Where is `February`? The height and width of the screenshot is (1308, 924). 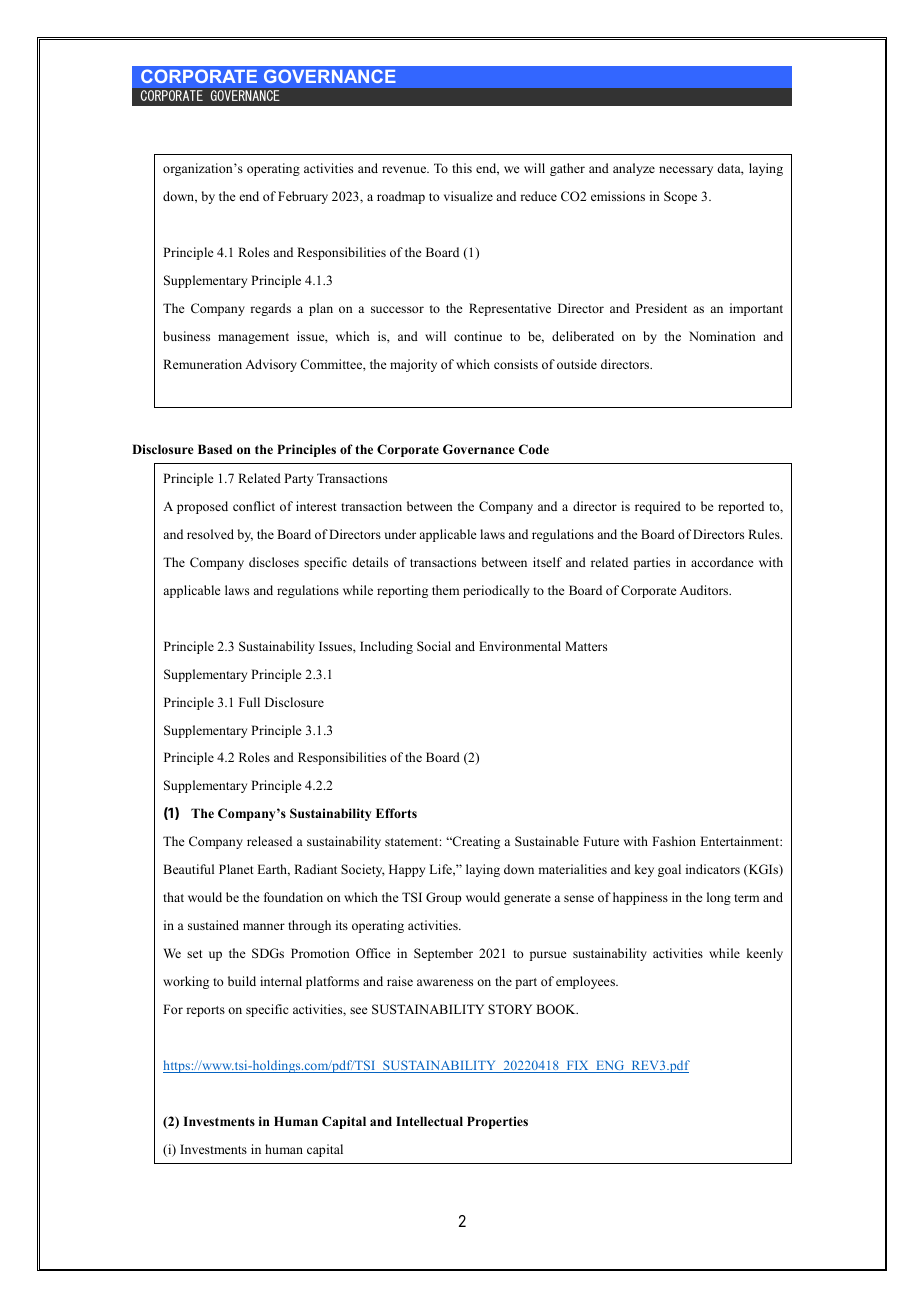
February is located at coordinates (303, 197).
